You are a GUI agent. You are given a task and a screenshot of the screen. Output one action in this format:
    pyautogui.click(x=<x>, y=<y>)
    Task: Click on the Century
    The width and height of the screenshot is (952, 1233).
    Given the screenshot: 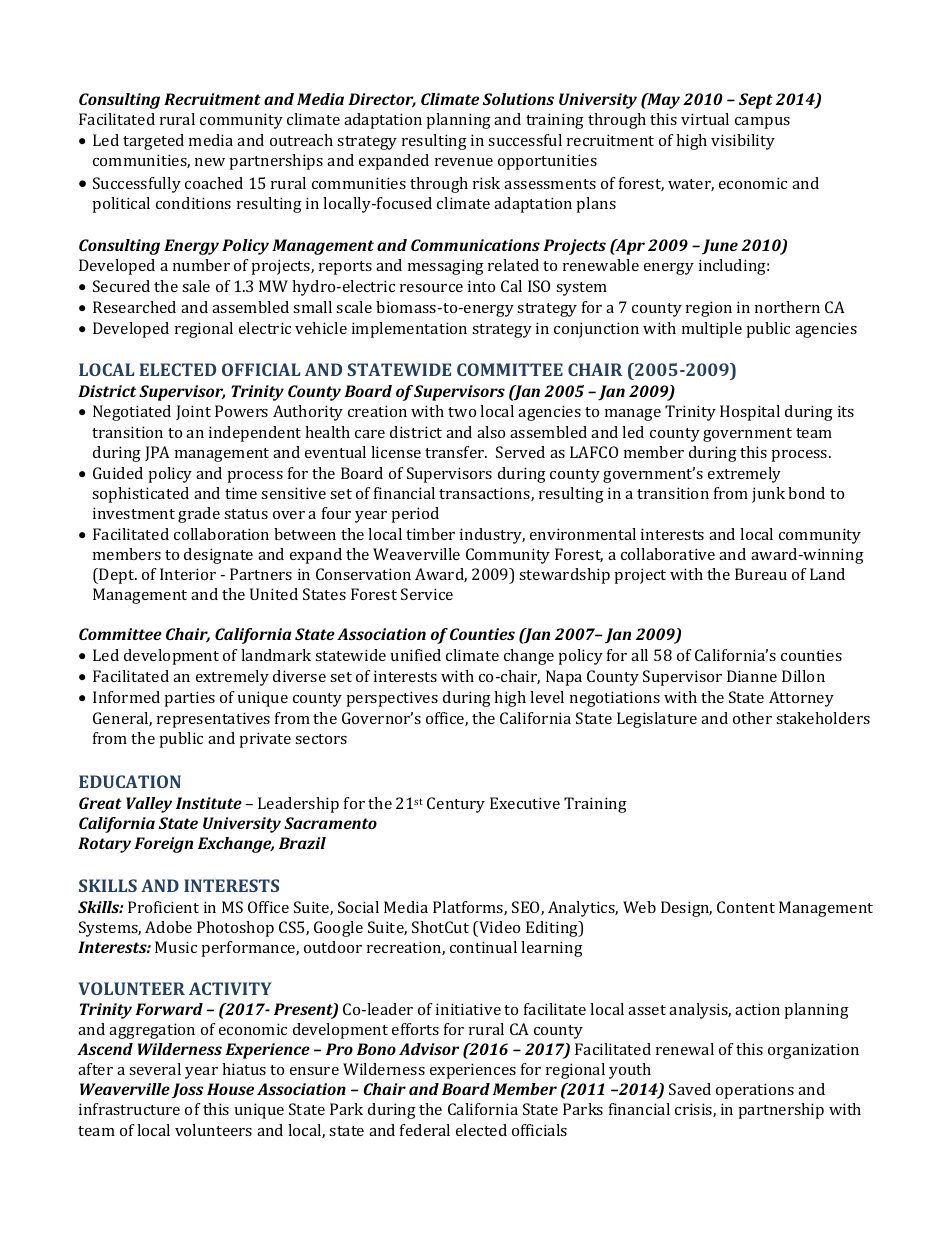 What is the action you would take?
    pyautogui.click(x=456, y=805)
